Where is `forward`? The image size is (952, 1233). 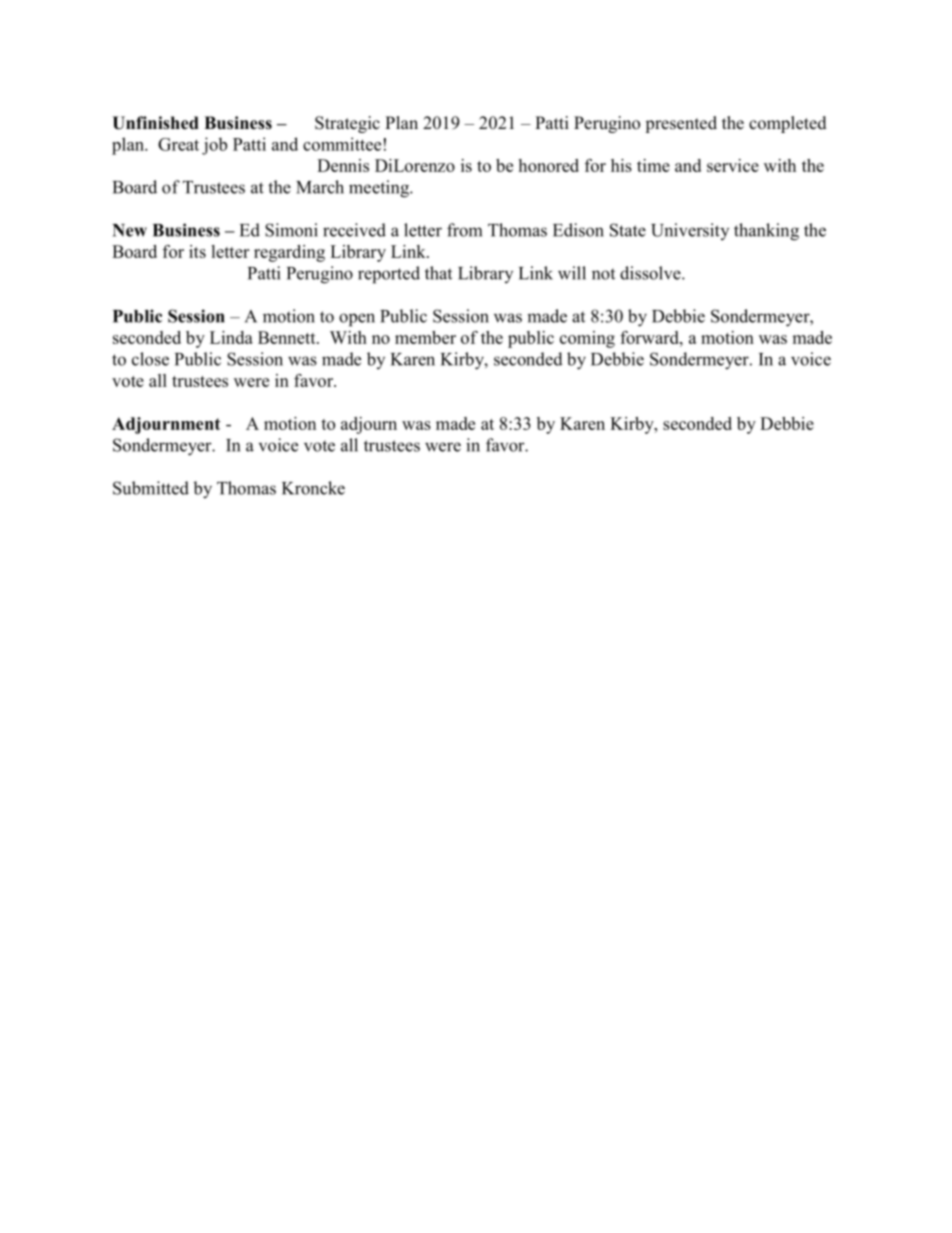
forward is located at coordinates (650, 337).
